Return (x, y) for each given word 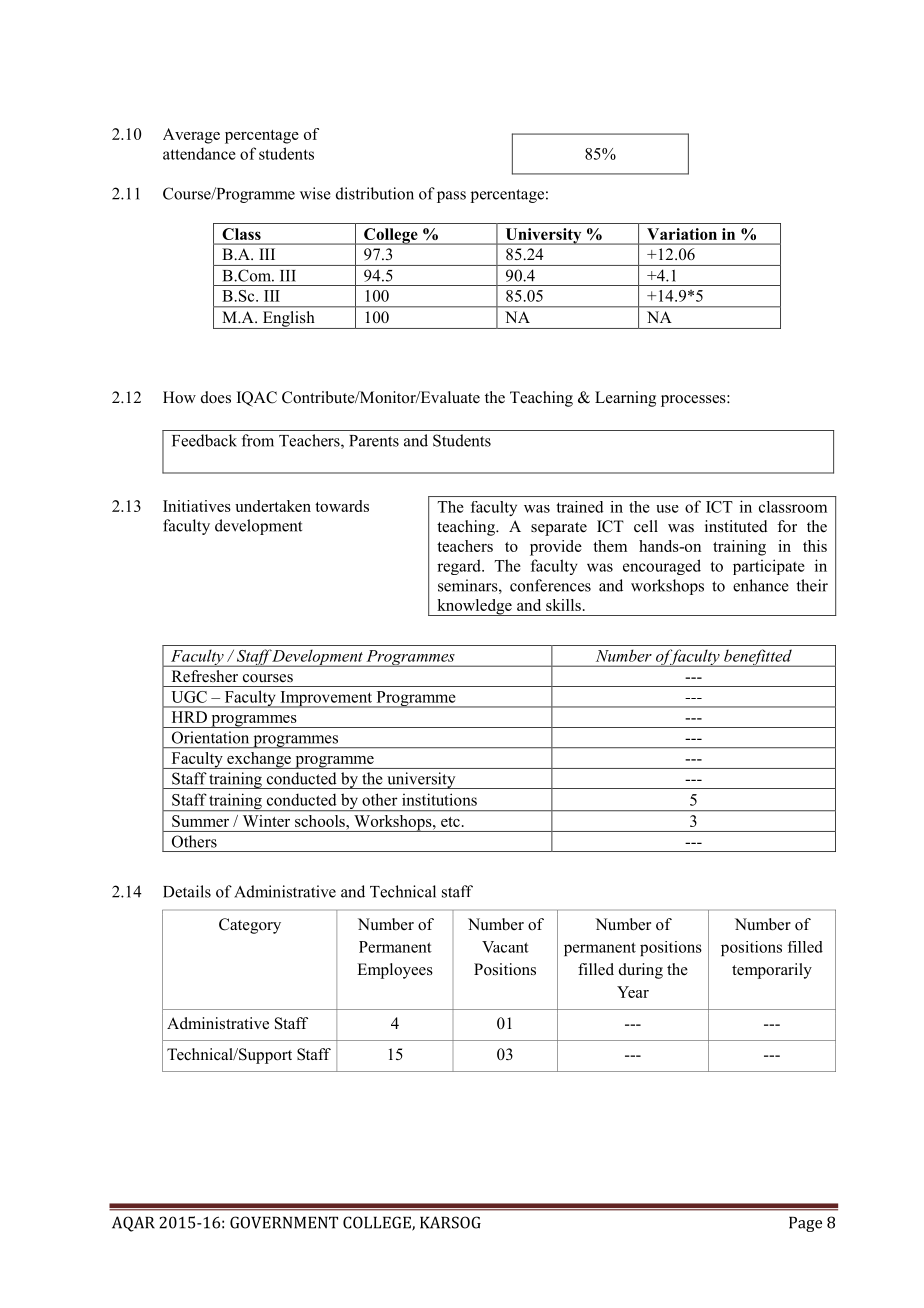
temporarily (772, 971)
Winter (266, 821)
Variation (682, 234)
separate (559, 529)
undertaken (273, 506)
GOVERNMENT (284, 1222)
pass (451, 197)
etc (450, 822)
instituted (736, 526)
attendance (199, 153)
